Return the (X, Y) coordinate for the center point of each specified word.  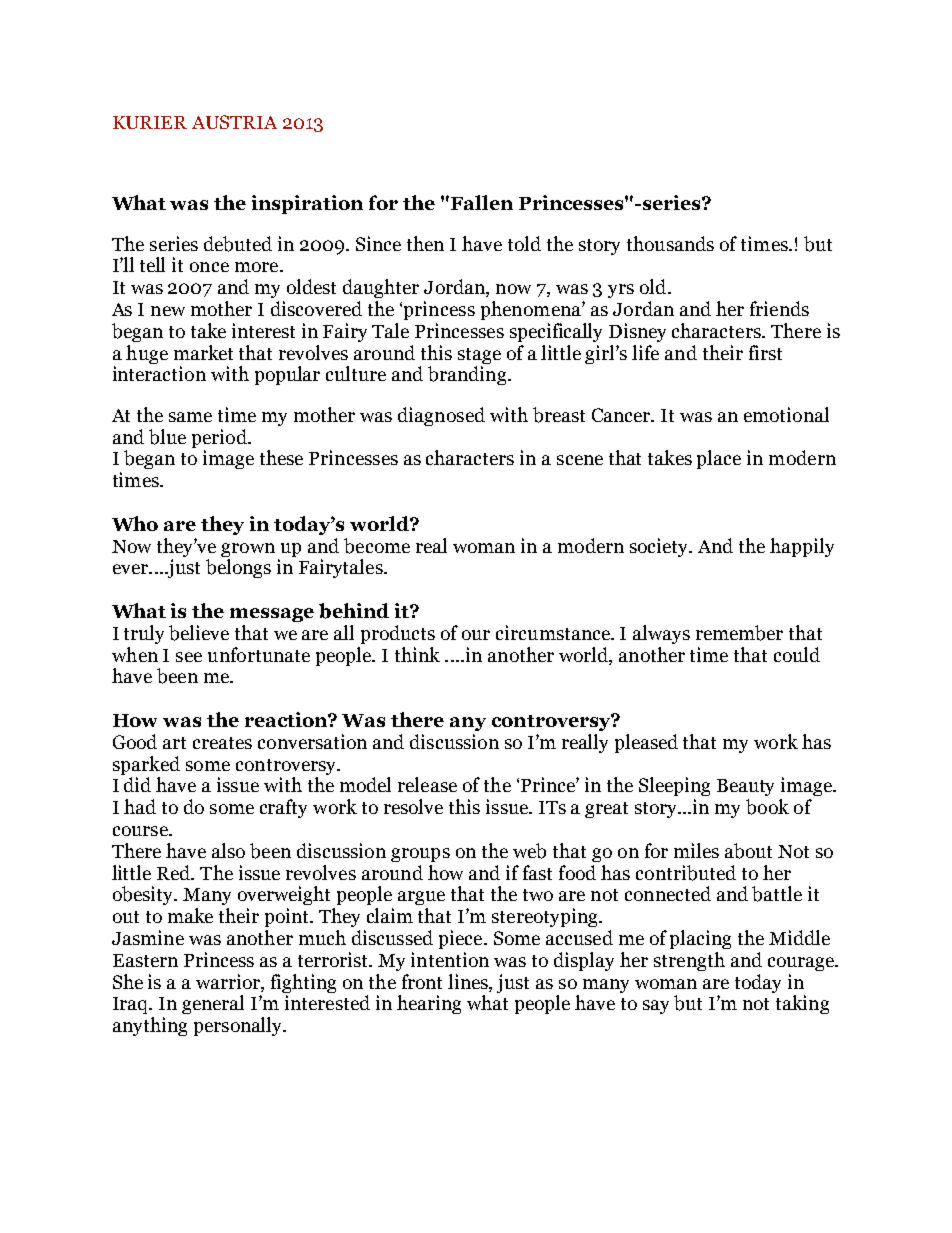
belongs (238, 568)
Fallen (482, 202)
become (377, 546)
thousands (670, 243)
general (213, 1004)
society (660, 547)
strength (689, 961)
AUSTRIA (234, 122)
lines (469, 982)
